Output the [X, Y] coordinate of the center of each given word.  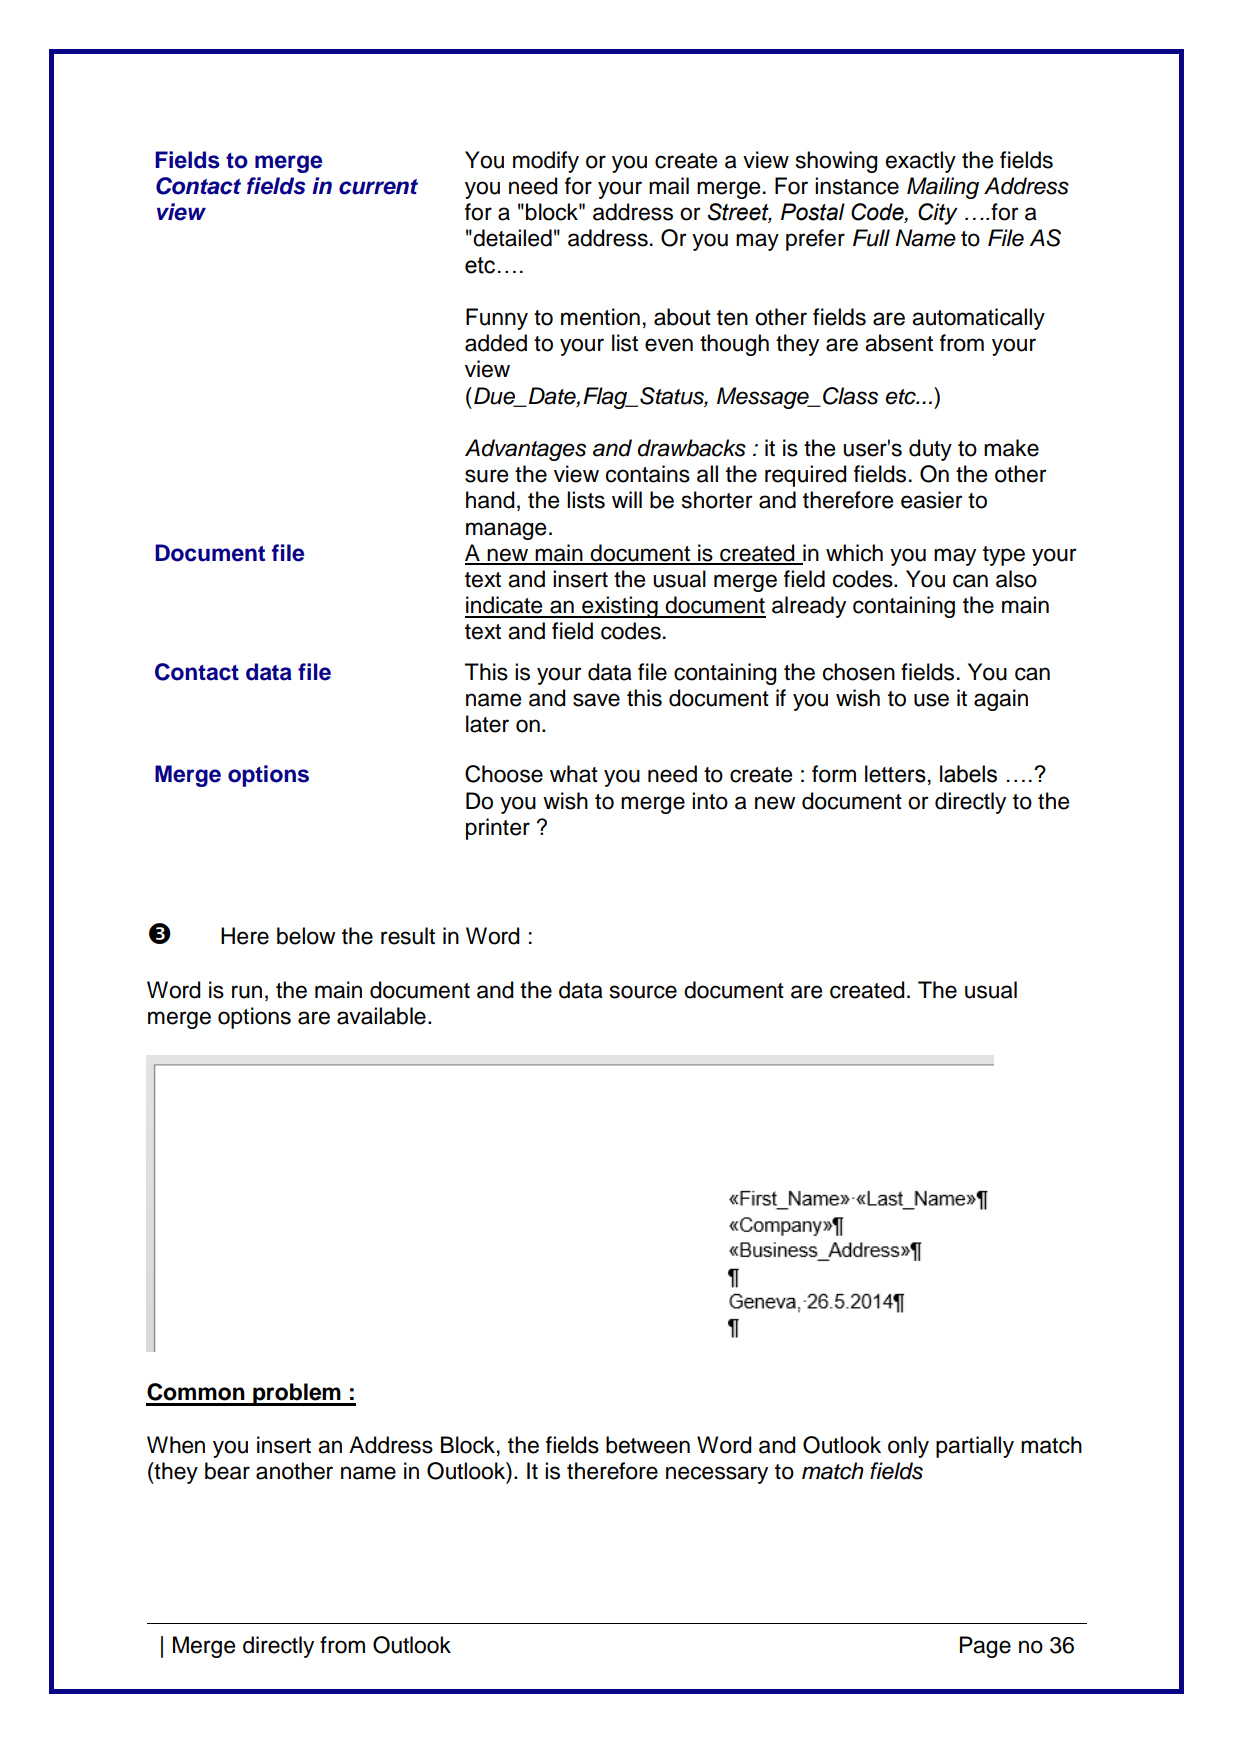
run [247, 992]
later [487, 724]
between [648, 1445]
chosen [859, 672]
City [938, 214]
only [908, 1447]
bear [227, 1471]
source [643, 992]
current [378, 187]
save [596, 700]
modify [546, 162]
